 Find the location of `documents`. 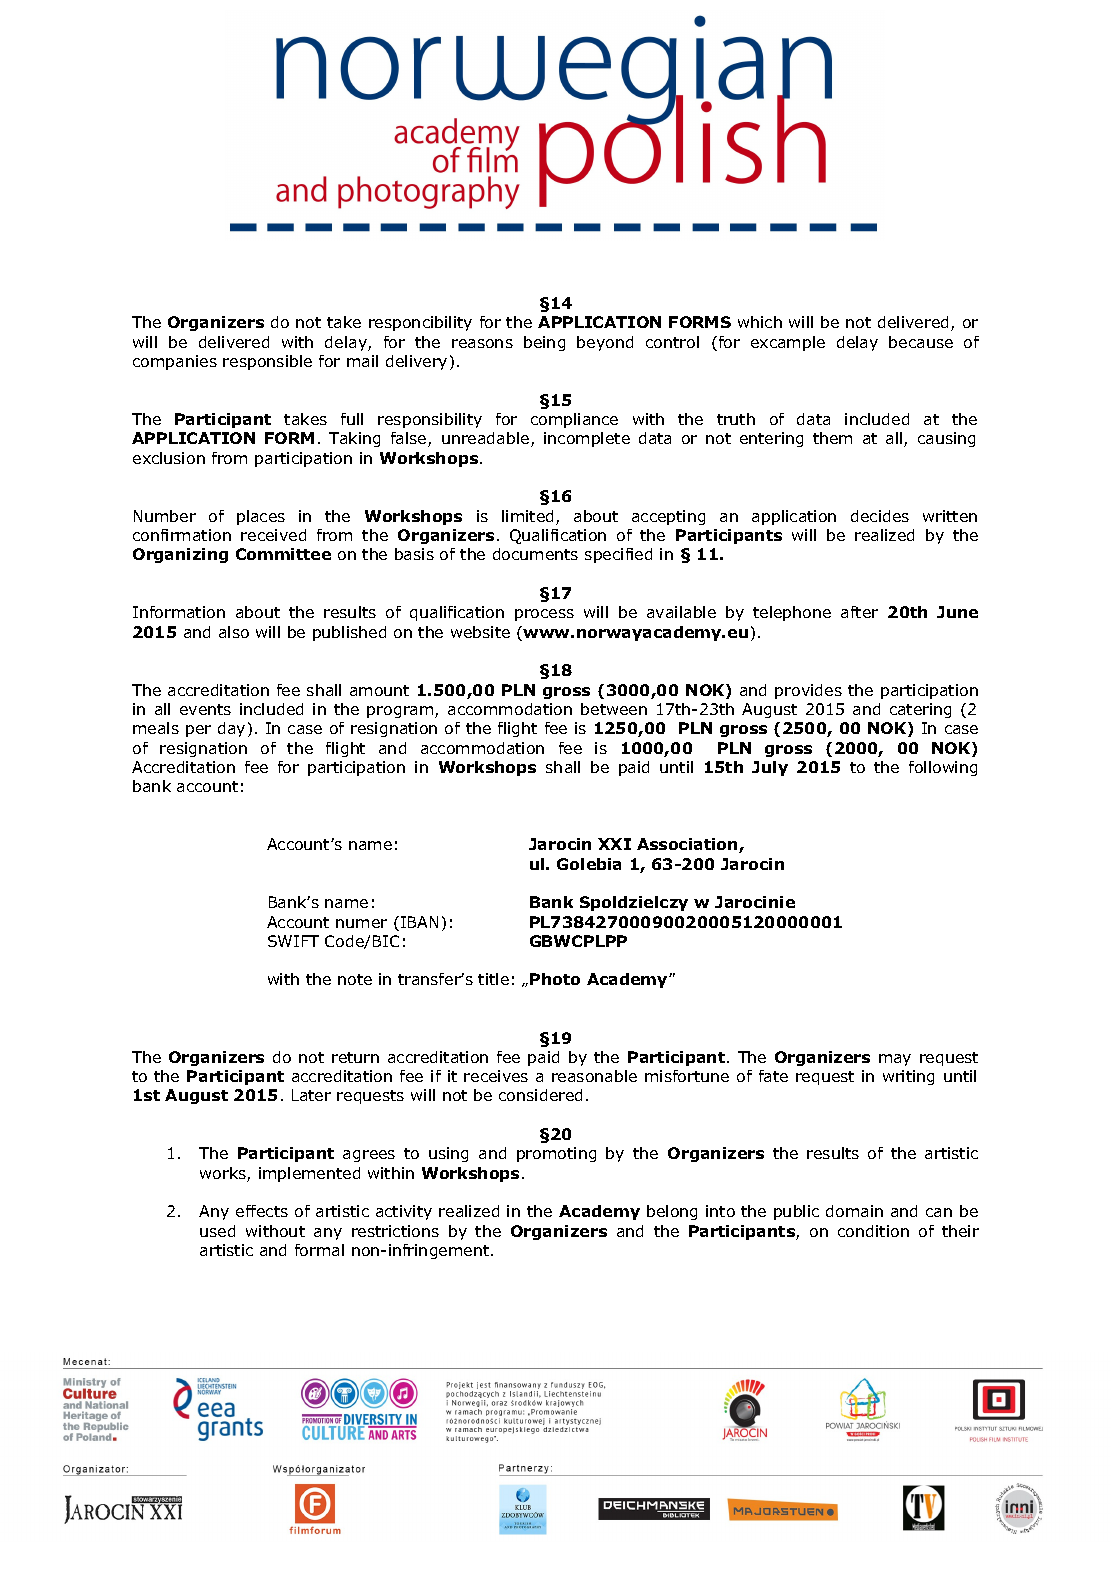

documents is located at coordinates (535, 554).
